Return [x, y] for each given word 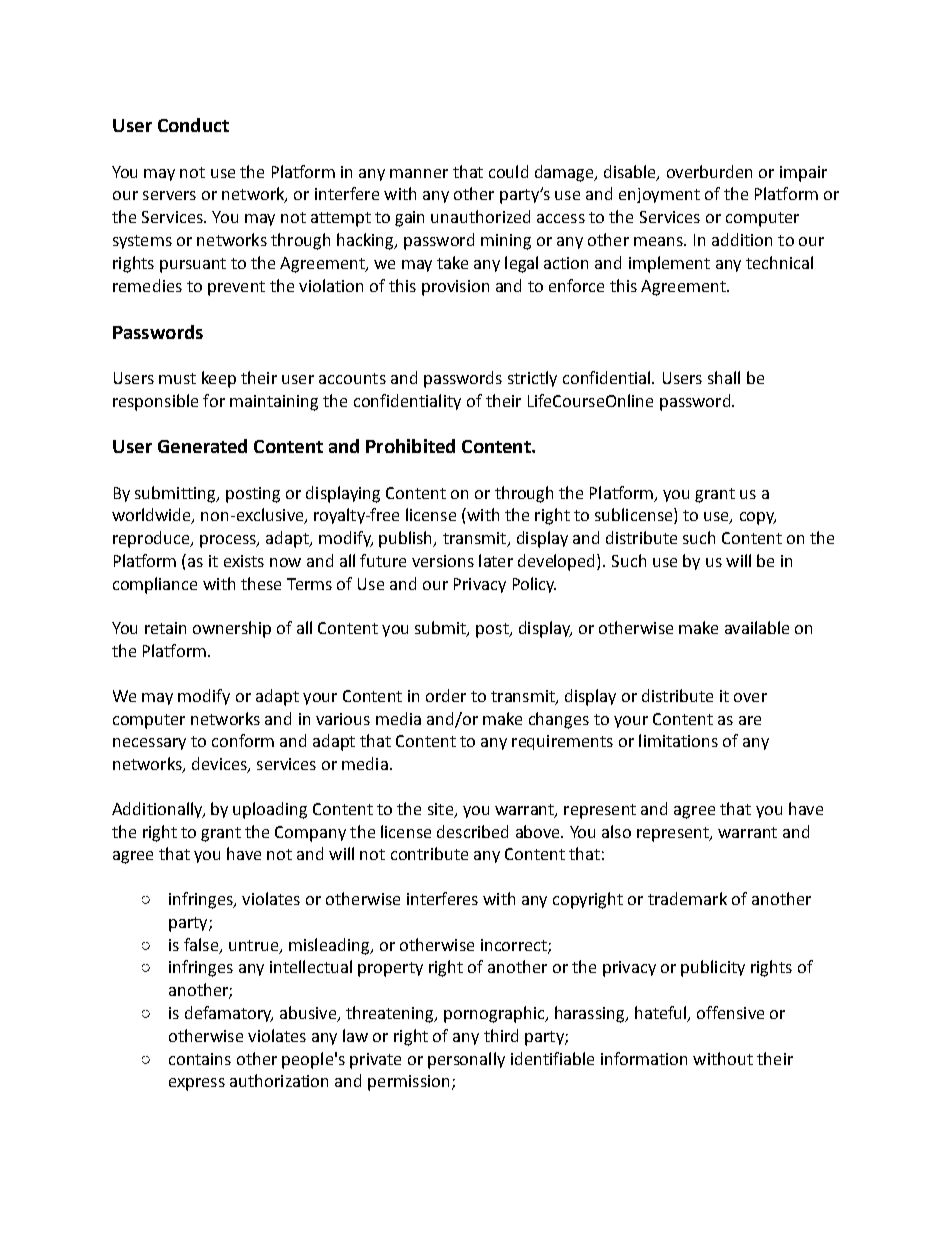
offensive [730, 1012]
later [496, 560]
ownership [232, 629]
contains [200, 1059]
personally [466, 1060]
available [757, 627]
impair [803, 174]
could [508, 171]
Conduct [193, 125]
